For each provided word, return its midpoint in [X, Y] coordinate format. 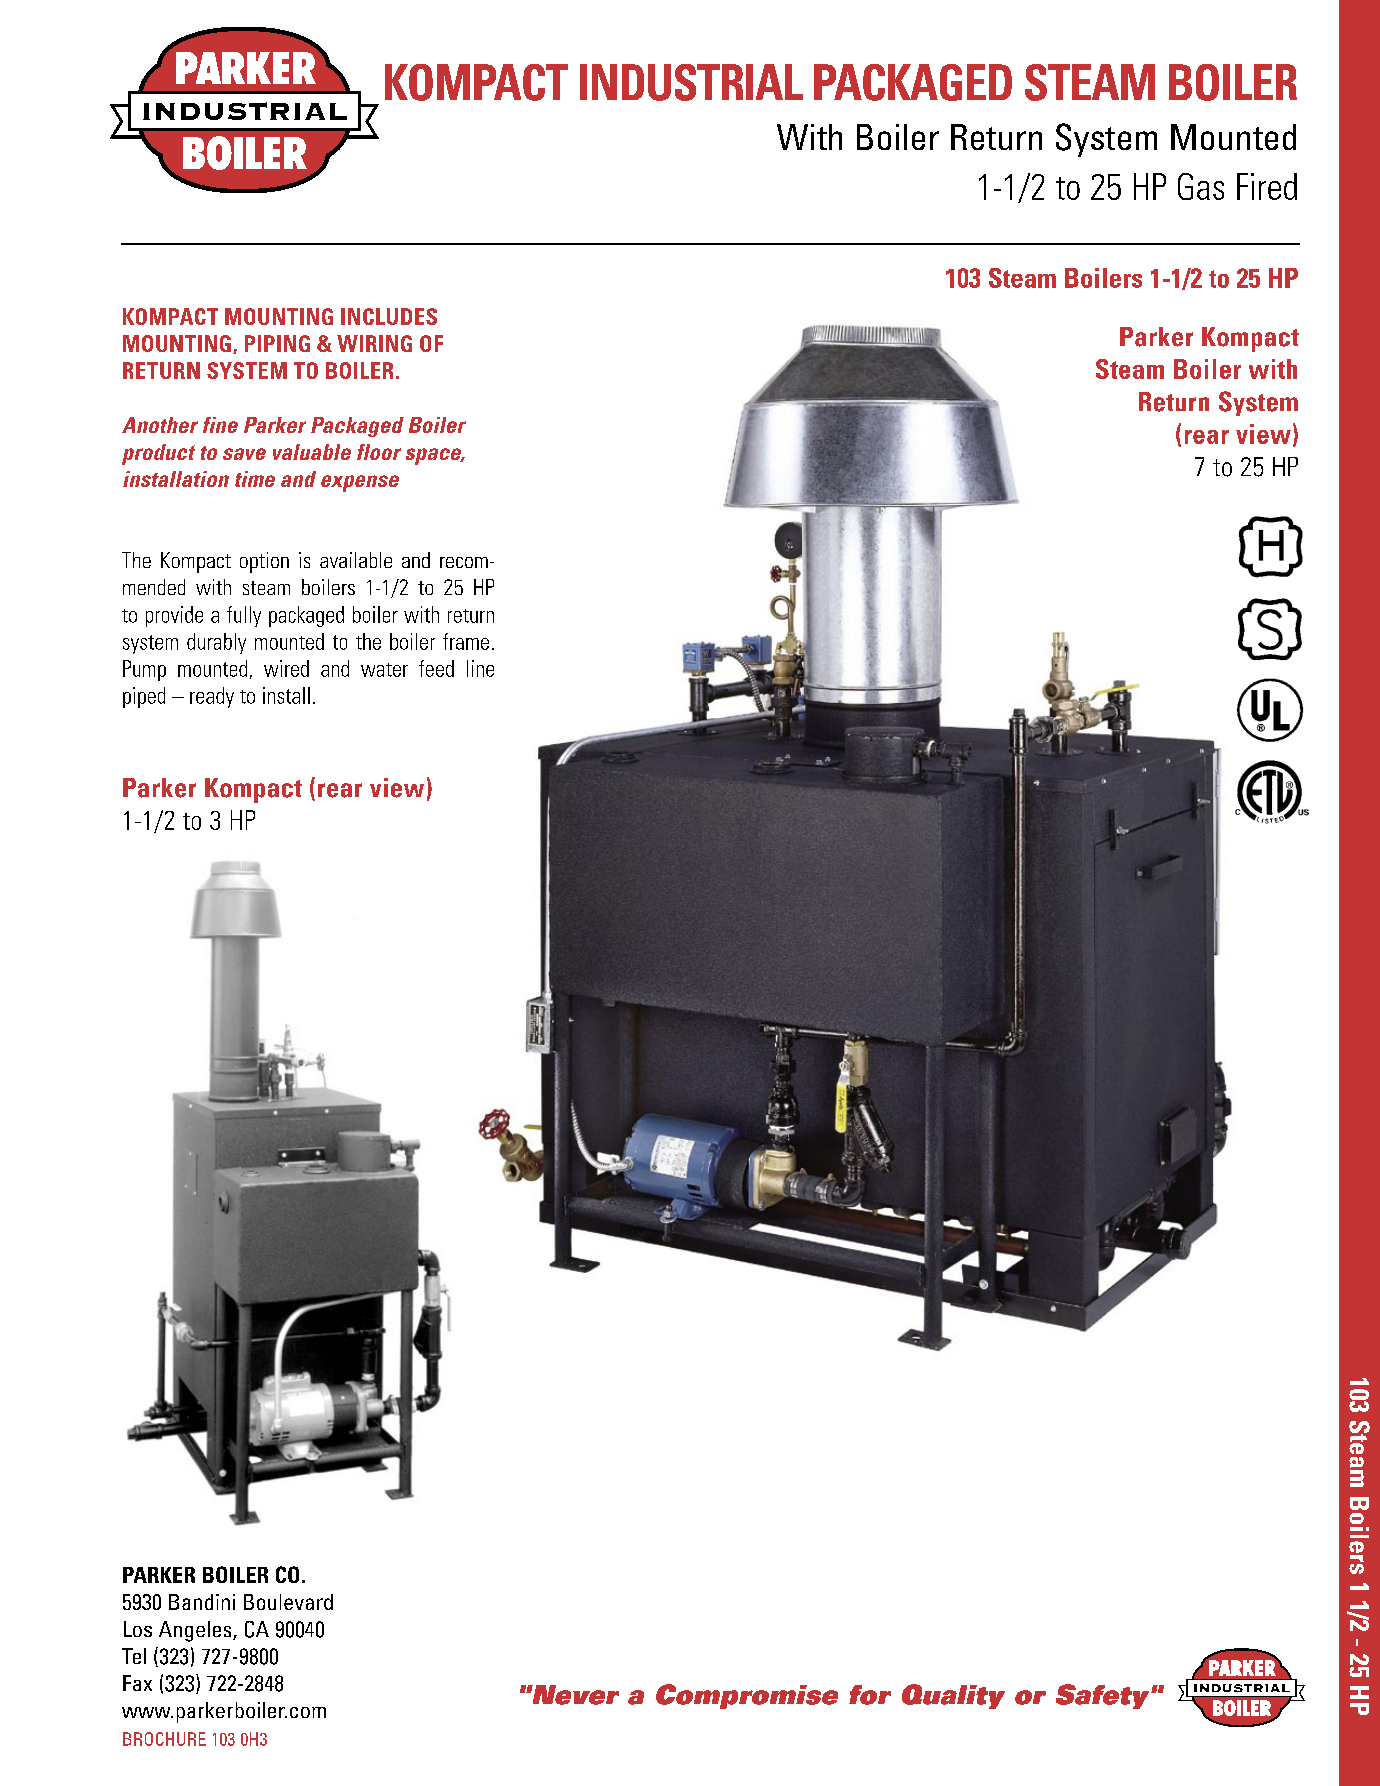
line [480, 668]
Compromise [747, 1696]
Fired [1267, 186]
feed [436, 668]
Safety [1104, 1696]
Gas [1201, 186]
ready [212, 697]
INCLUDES [389, 316]
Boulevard [288, 1602]
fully [244, 616]
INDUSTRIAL [691, 82]
